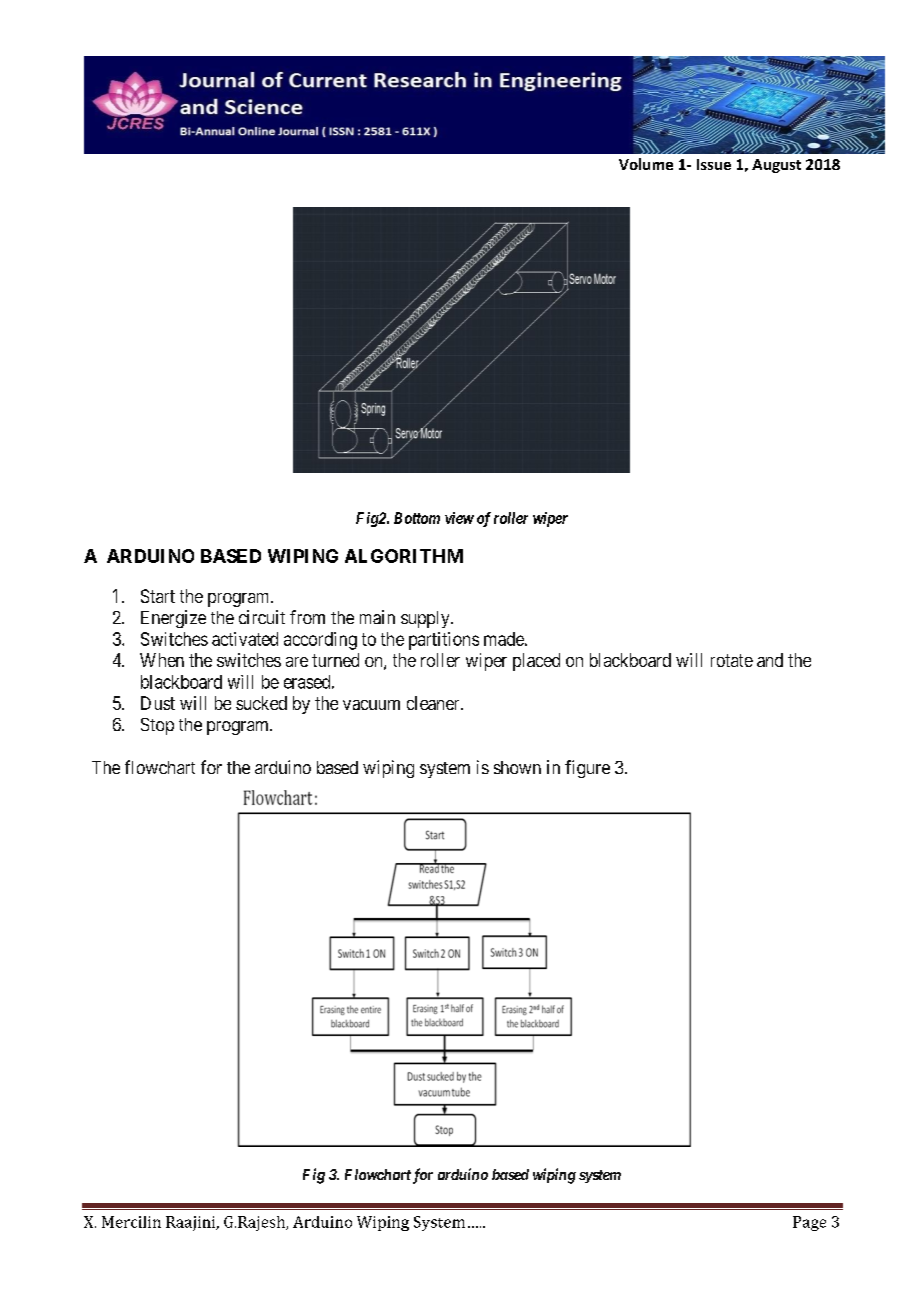 This document has width=924, height=1308. What do you see at coordinates (157, 726) in the document?
I see `Stop` at bounding box center [157, 726].
